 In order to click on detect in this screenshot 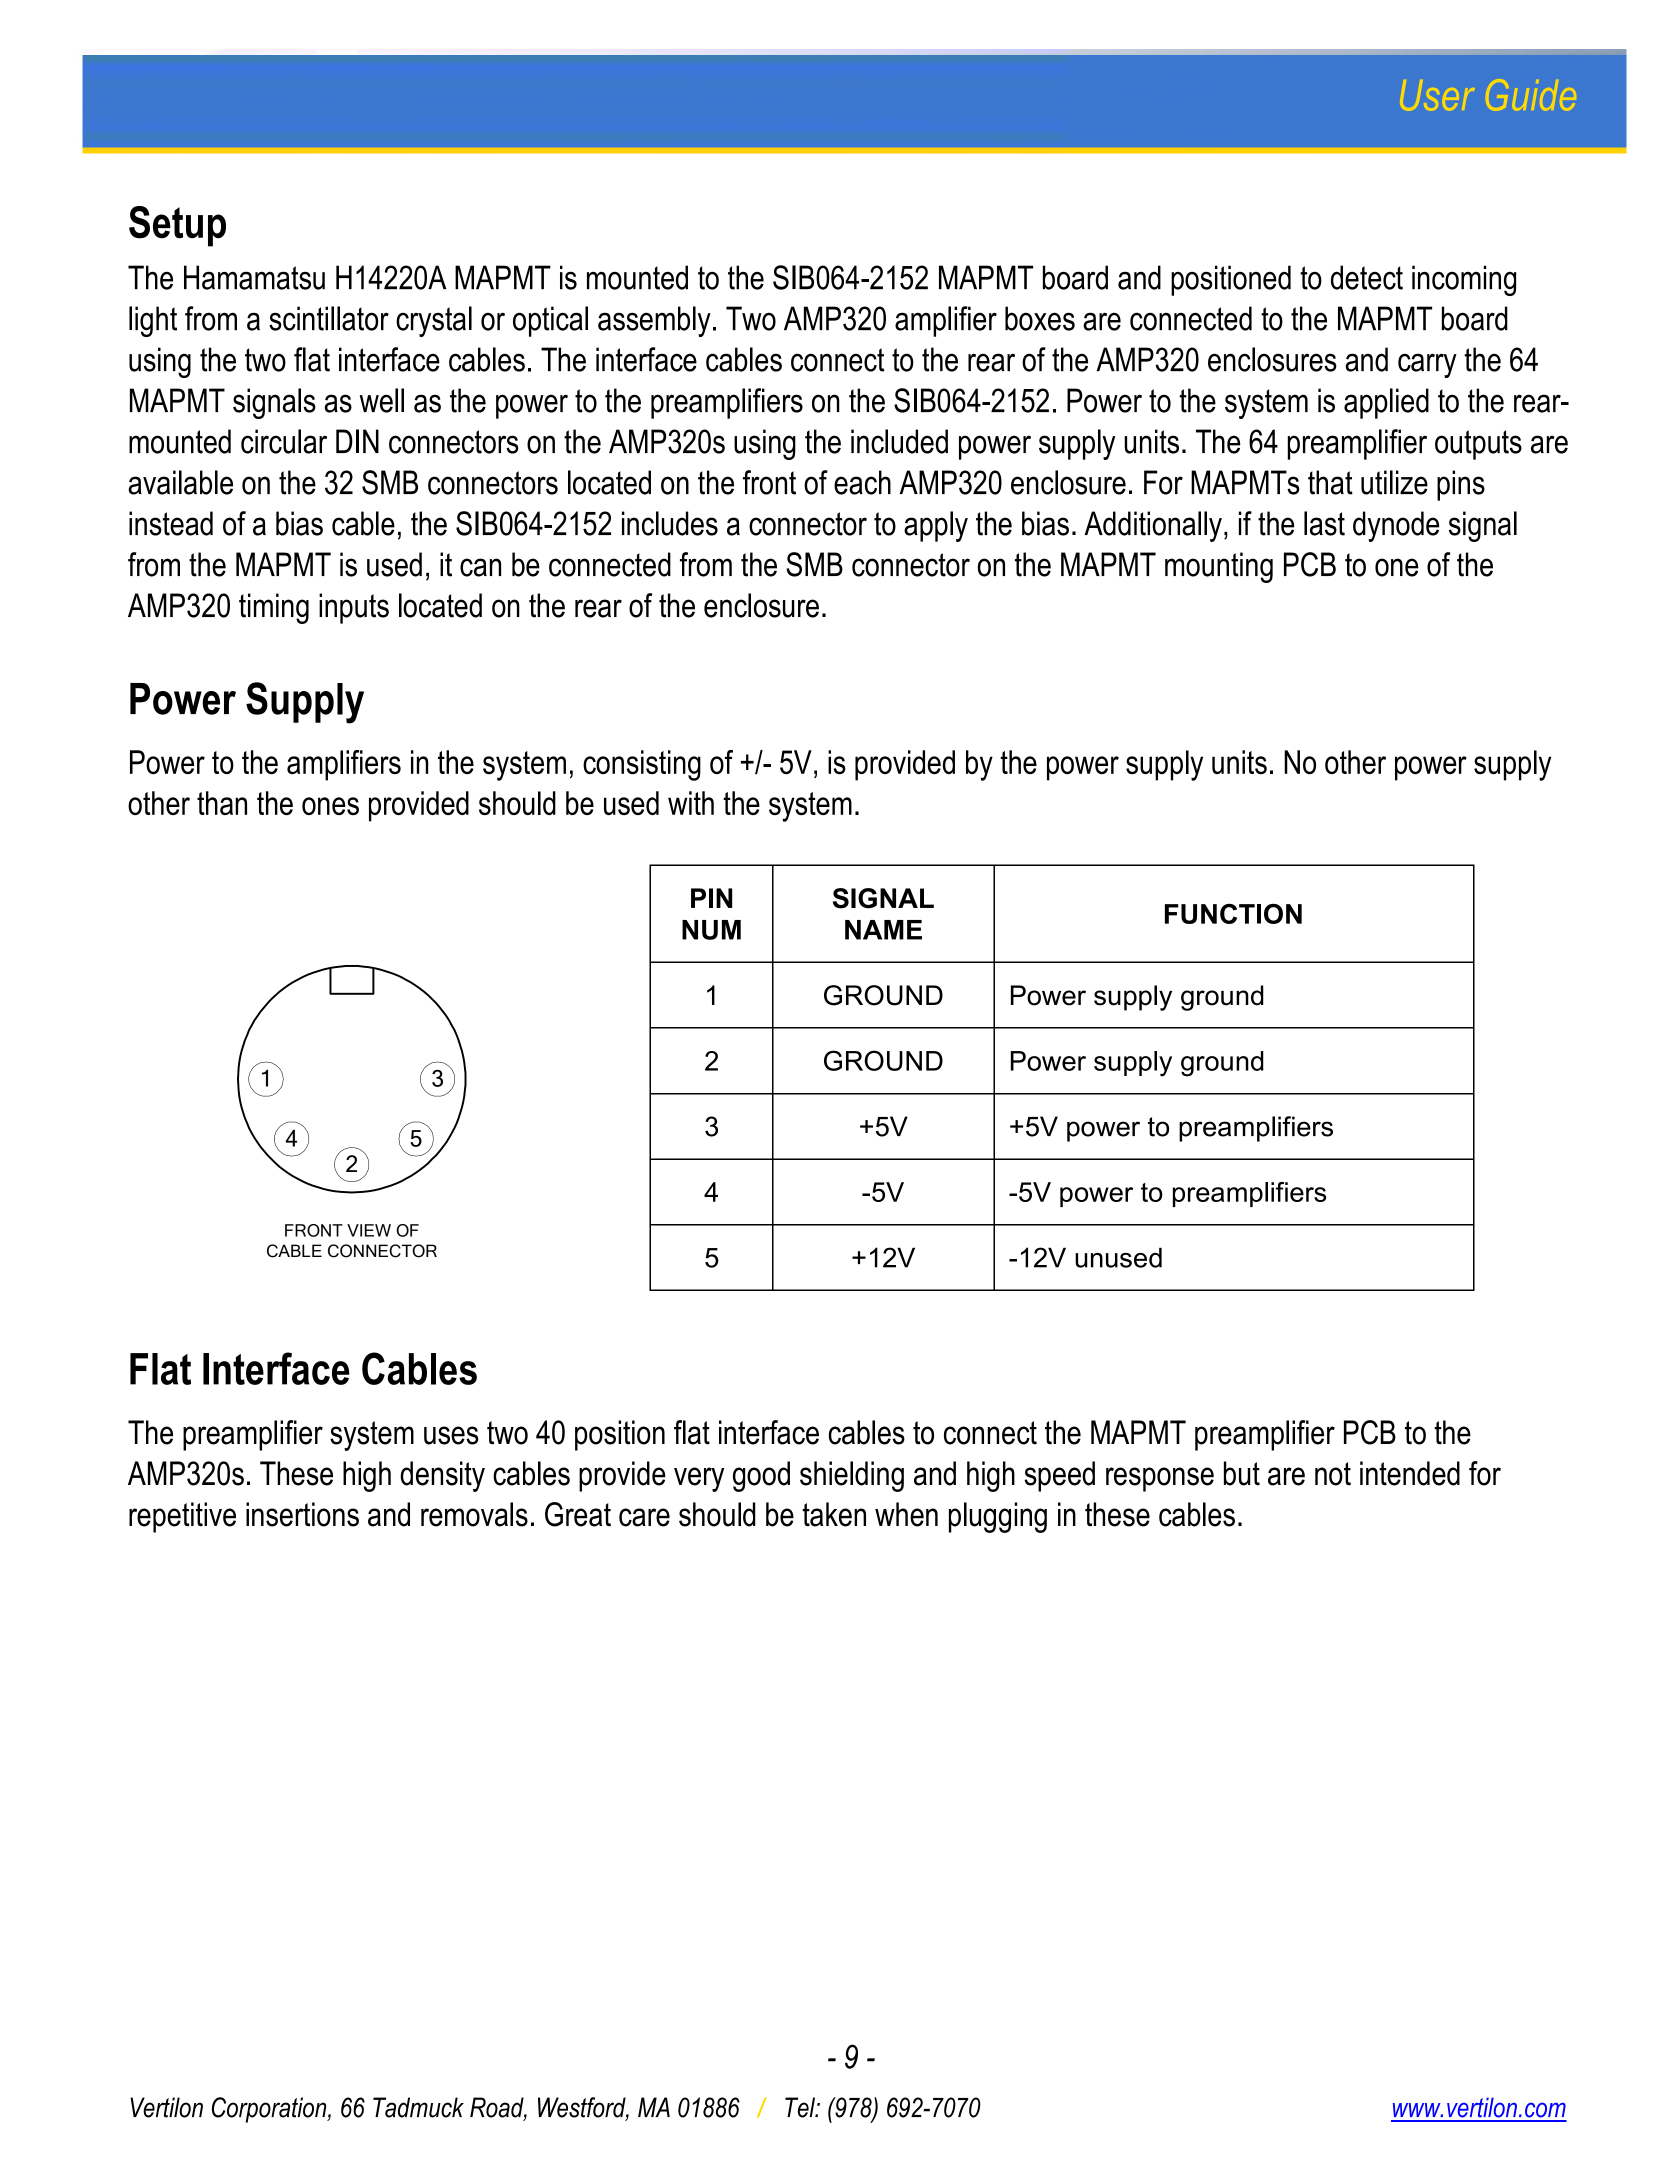, I will do `click(1367, 277)`.
